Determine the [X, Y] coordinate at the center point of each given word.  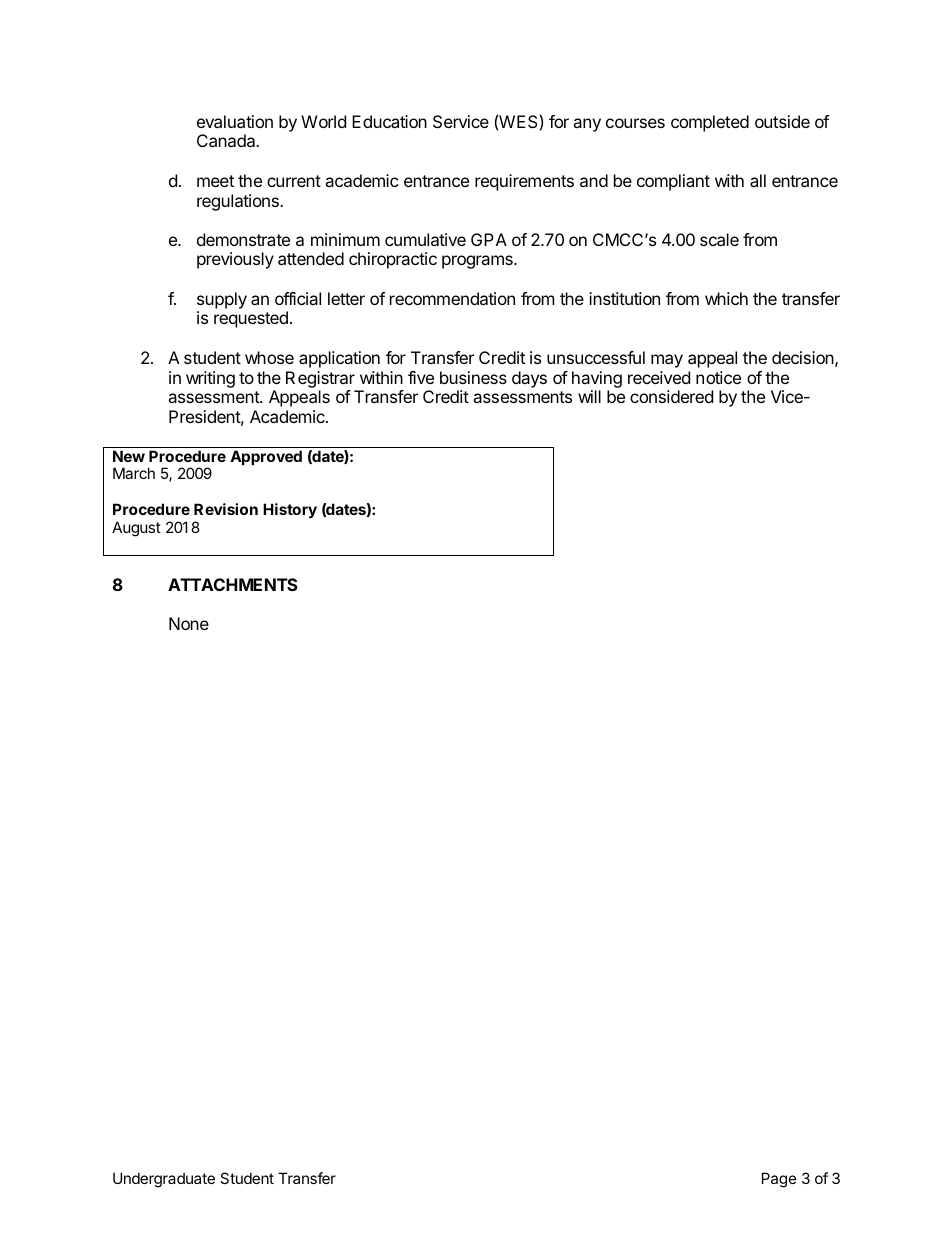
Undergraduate [164, 1180]
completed [710, 123]
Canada [227, 140]
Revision [226, 509]
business [473, 377]
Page [779, 1180]
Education [389, 121]
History [290, 510]
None [189, 623]
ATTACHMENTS [233, 584]
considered [671, 396]
